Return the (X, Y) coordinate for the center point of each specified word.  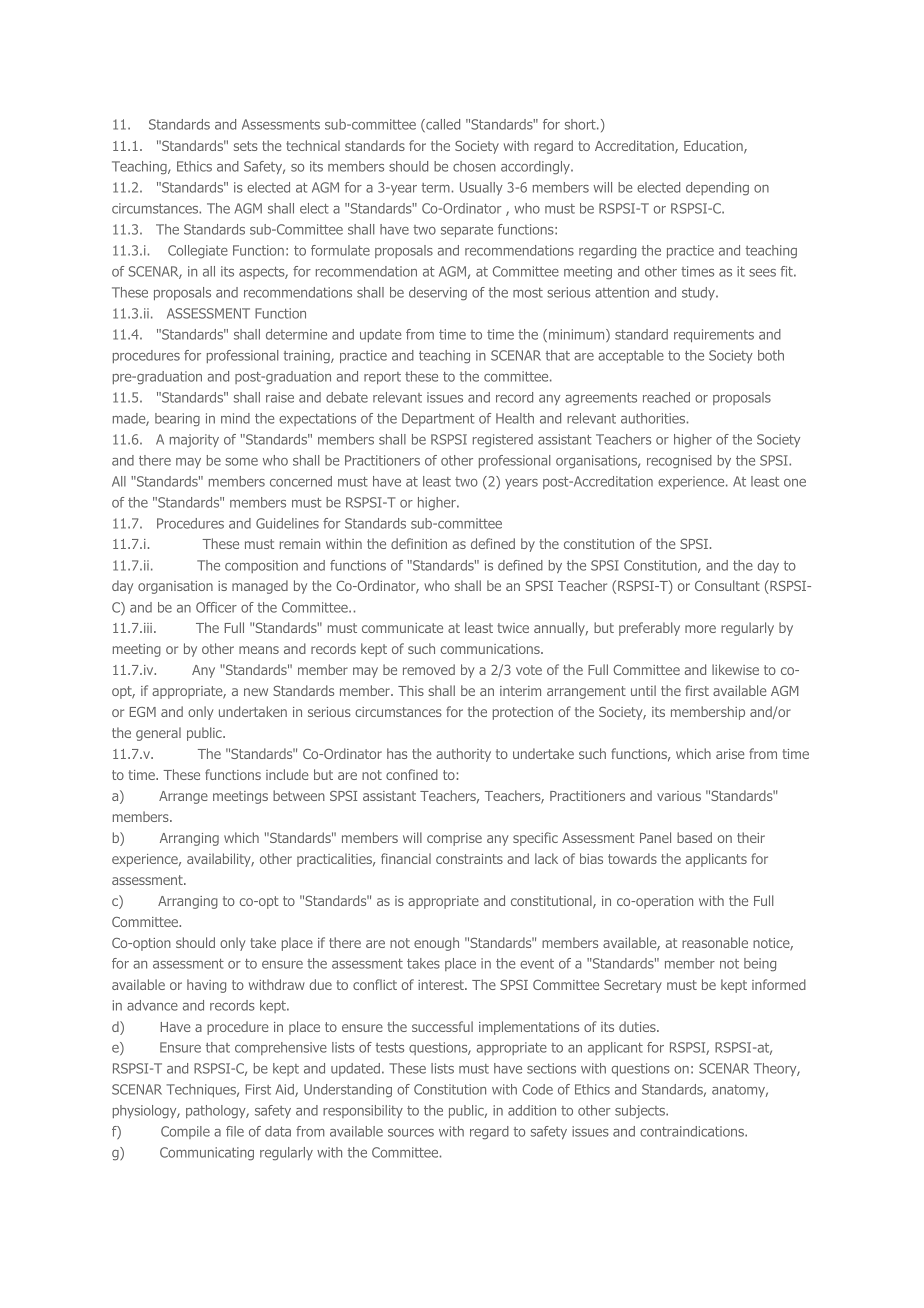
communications (491, 649)
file (235, 1131)
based (694, 837)
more (700, 629)
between (299, 795)
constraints (469, 859)
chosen (474, 166)
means (259, 650)
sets (246, 146)
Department (438, 419)
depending (717, 189)
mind (235, 418)
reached (666, 397)
